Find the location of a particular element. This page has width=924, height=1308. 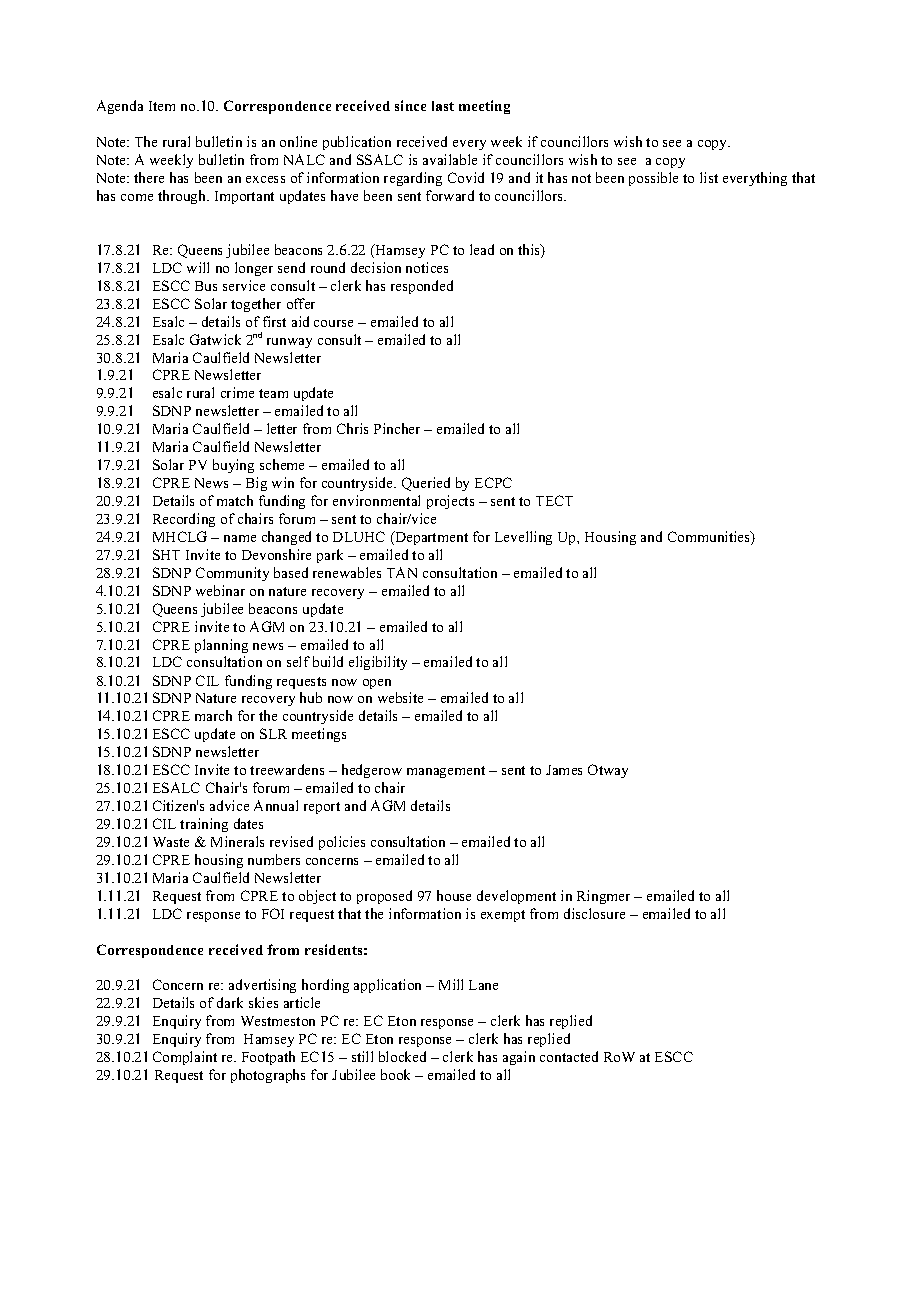

dark is located at coordinates (230, 1002).
